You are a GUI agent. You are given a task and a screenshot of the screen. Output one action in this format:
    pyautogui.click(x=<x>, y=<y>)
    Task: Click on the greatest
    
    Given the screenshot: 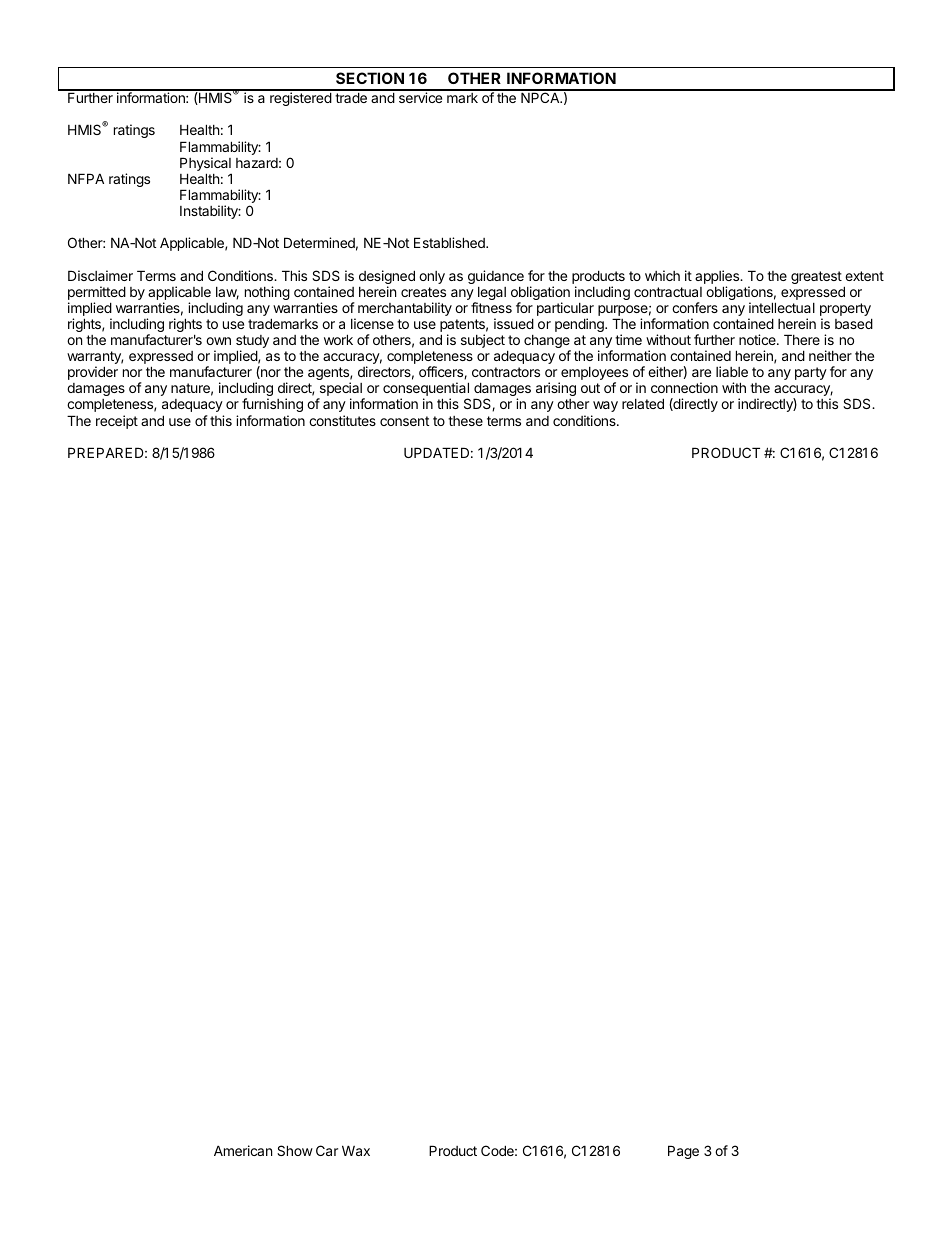 What is the action you would take?
    pyautogui.click(x=816, y=277)
